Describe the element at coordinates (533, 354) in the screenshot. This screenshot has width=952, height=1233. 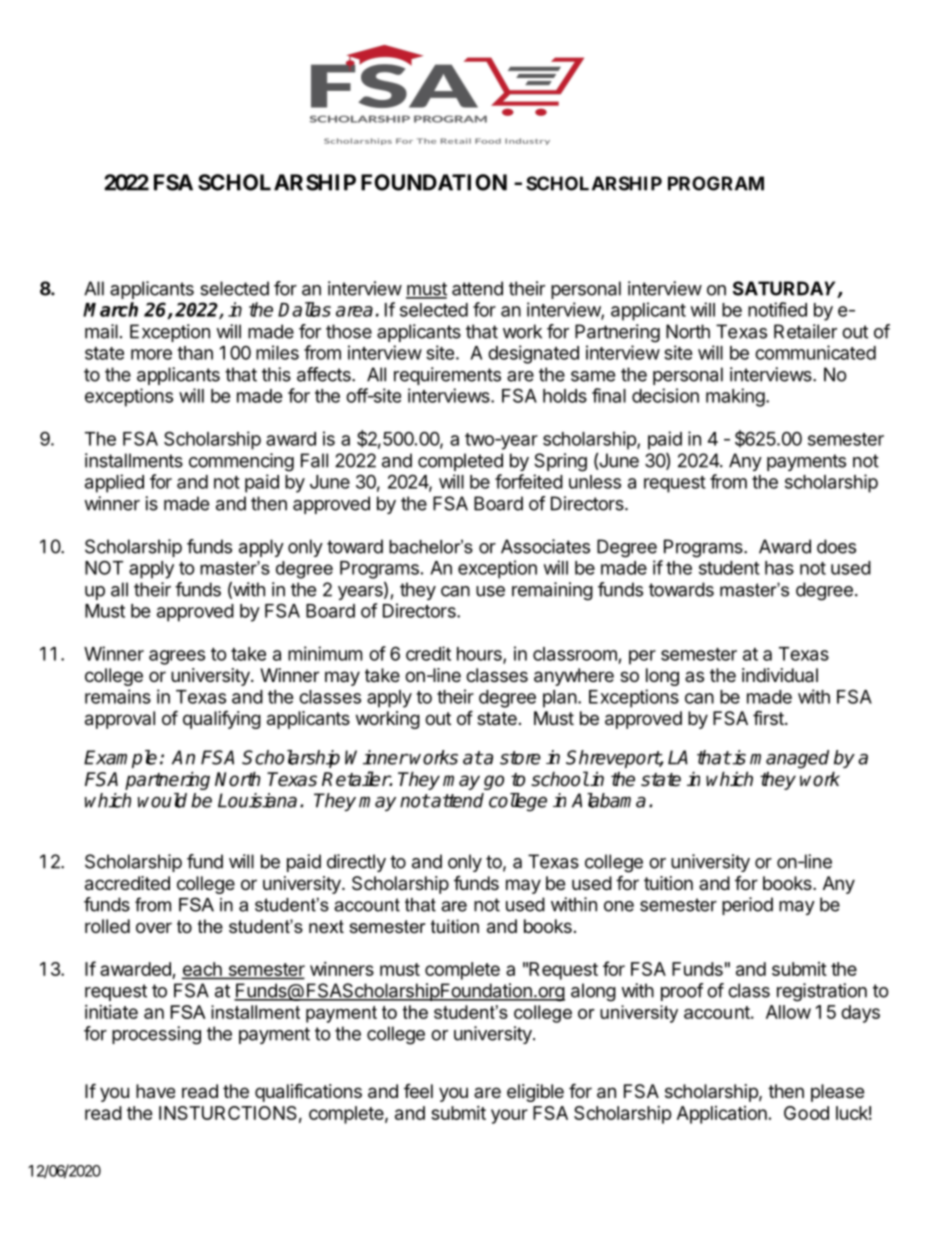
I see `designated` at that location.
